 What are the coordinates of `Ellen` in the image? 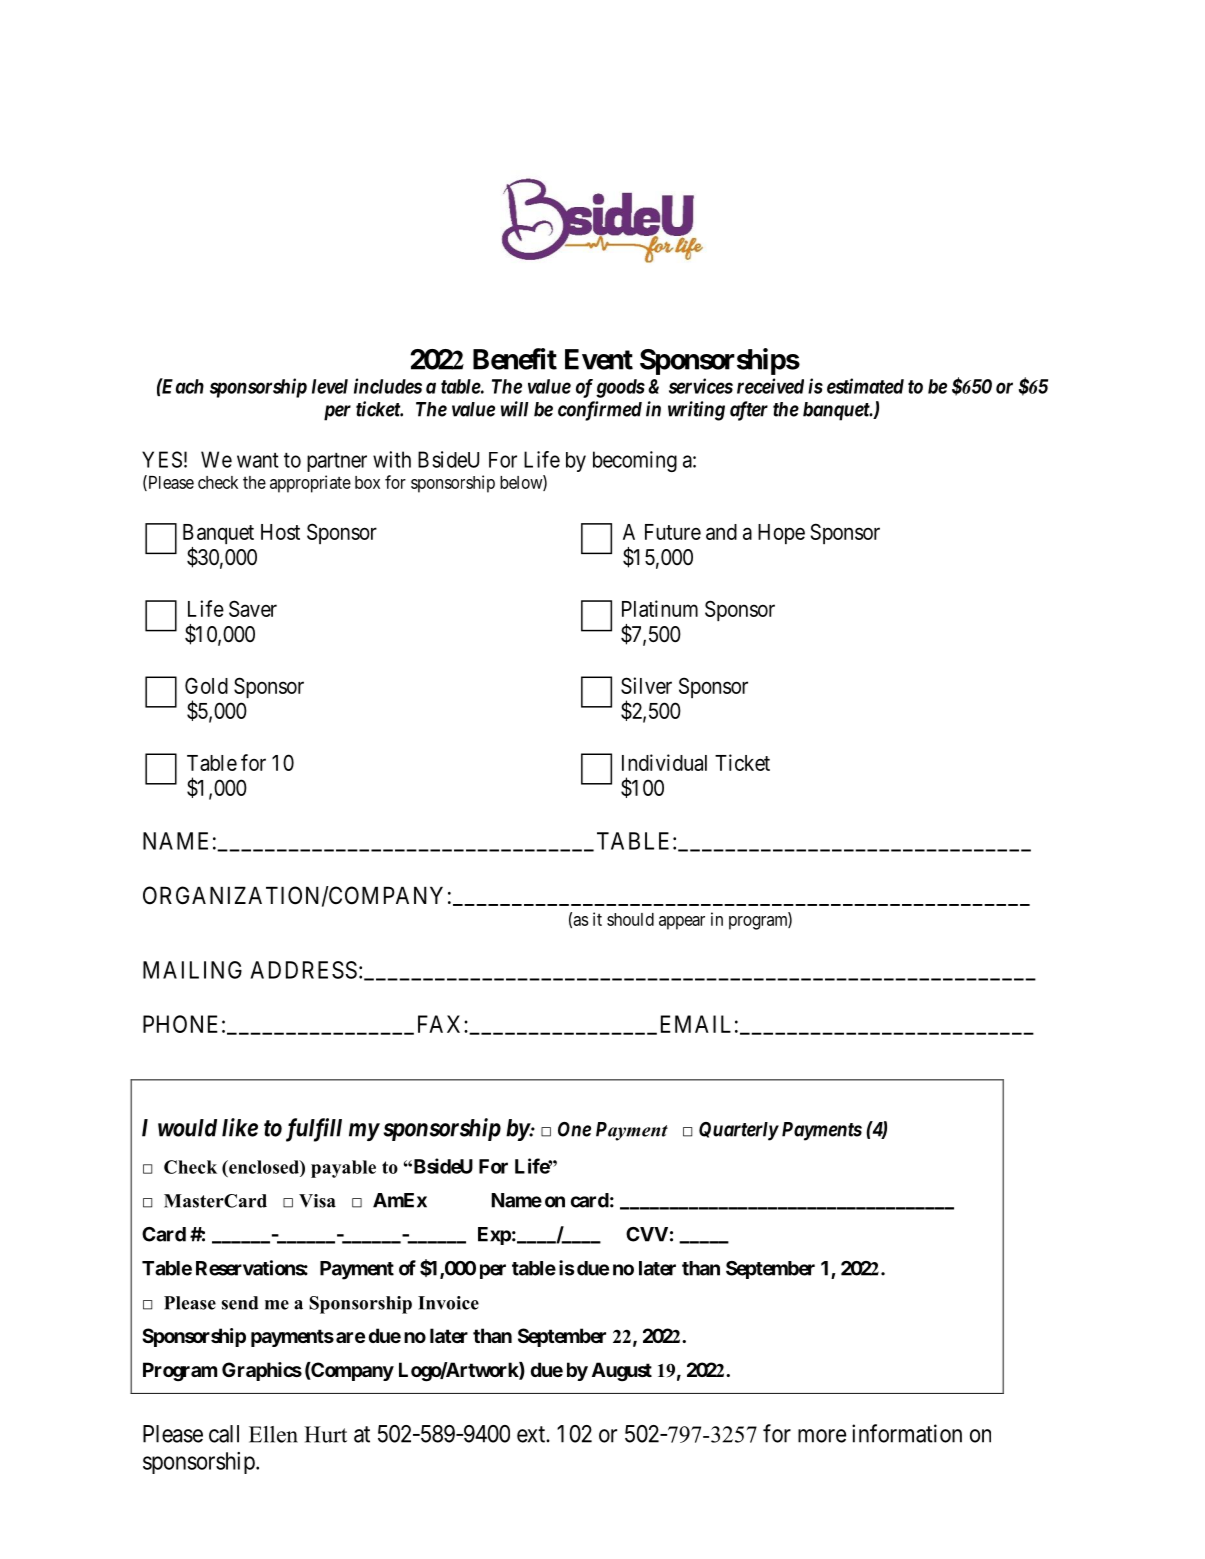 It's located at (273, 1434).
